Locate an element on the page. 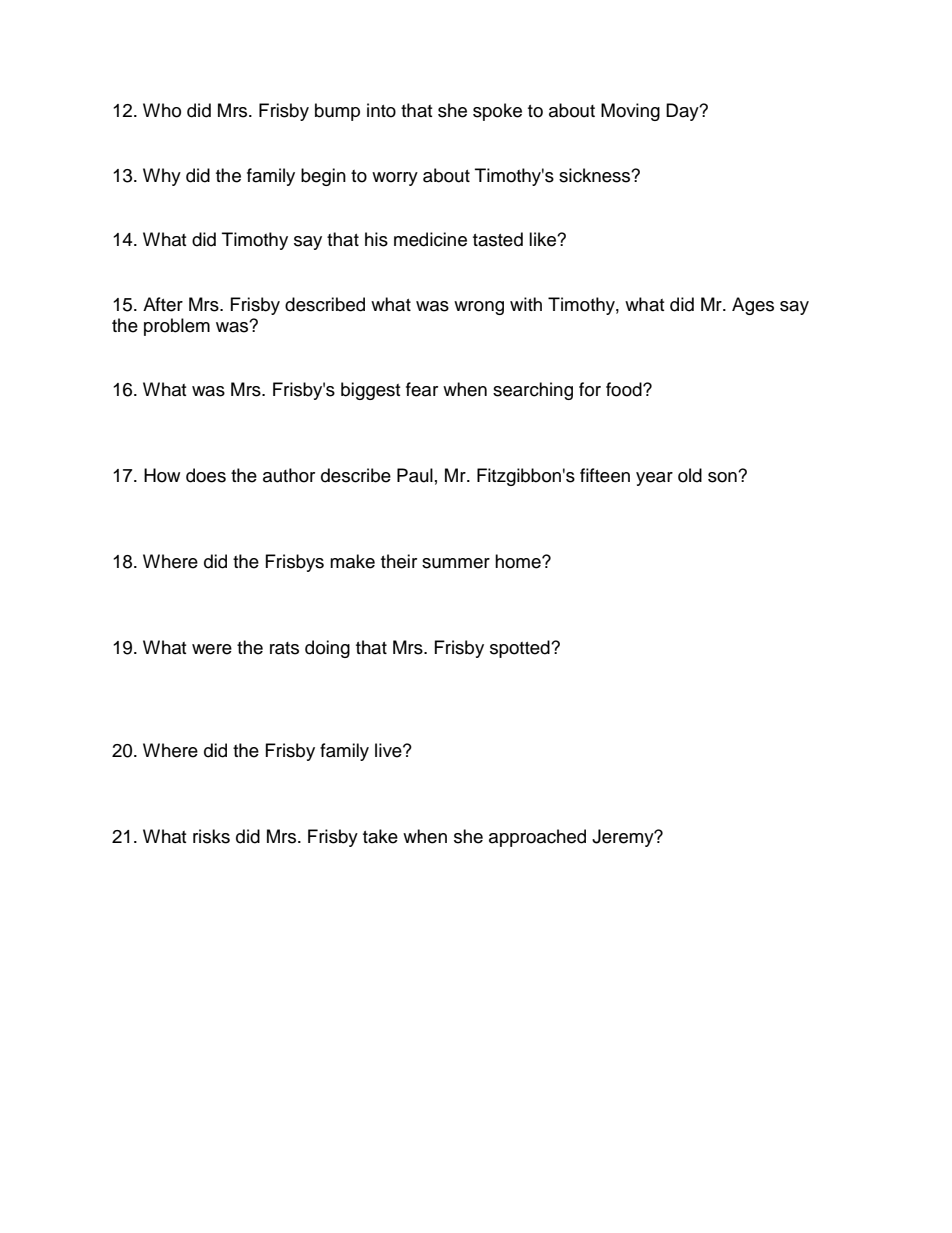 The height and width of the document is (1233, 952). old is located at coordinates (690, 475).
